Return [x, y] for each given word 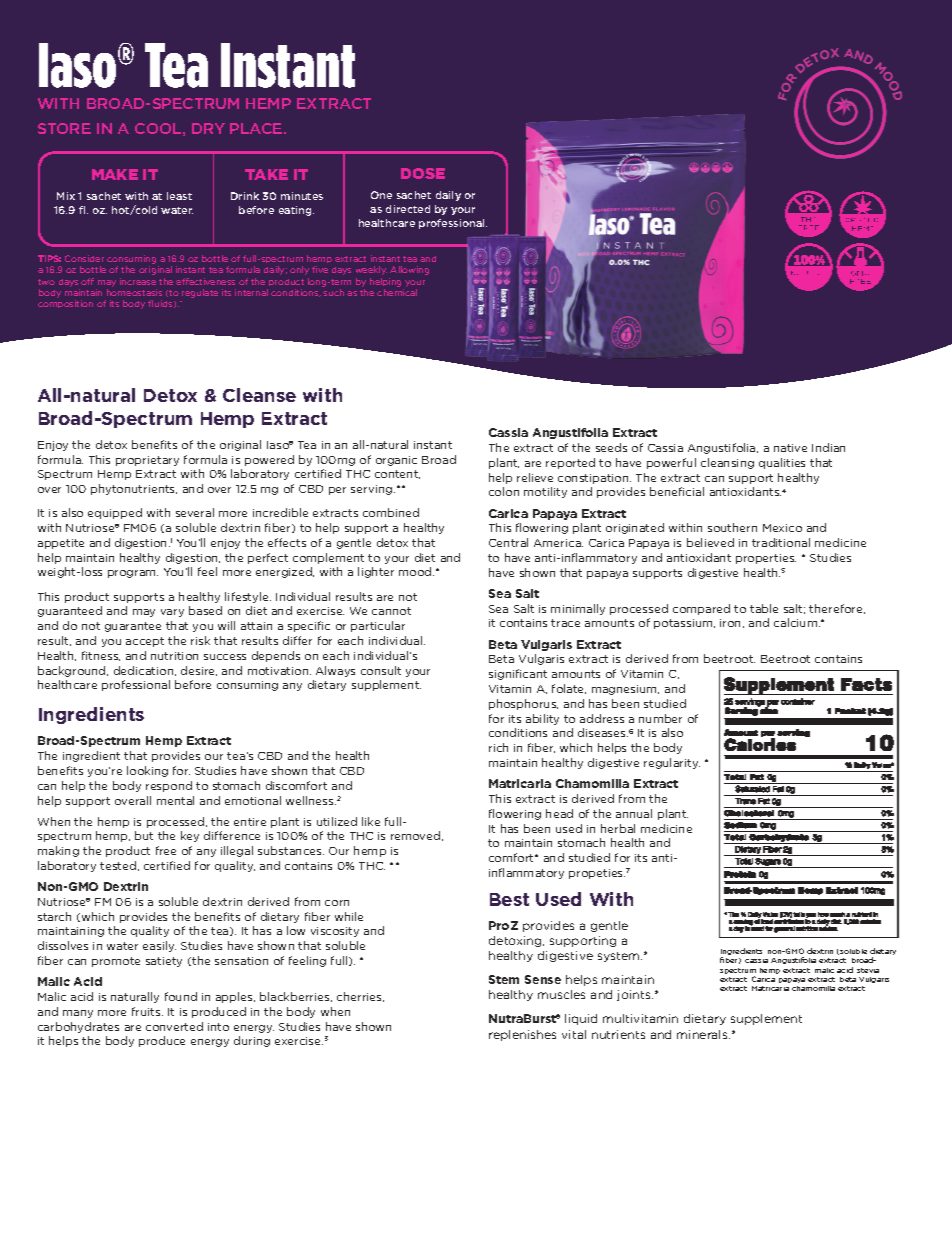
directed [408, 209]
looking [147, 771]
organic [396, 461]
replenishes [522, 1035]
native [790, 448]
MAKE [115, 174]
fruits [147, 1011]
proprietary [147, 461]
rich [498, 747]
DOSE [423, 173]
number [660, 718]
